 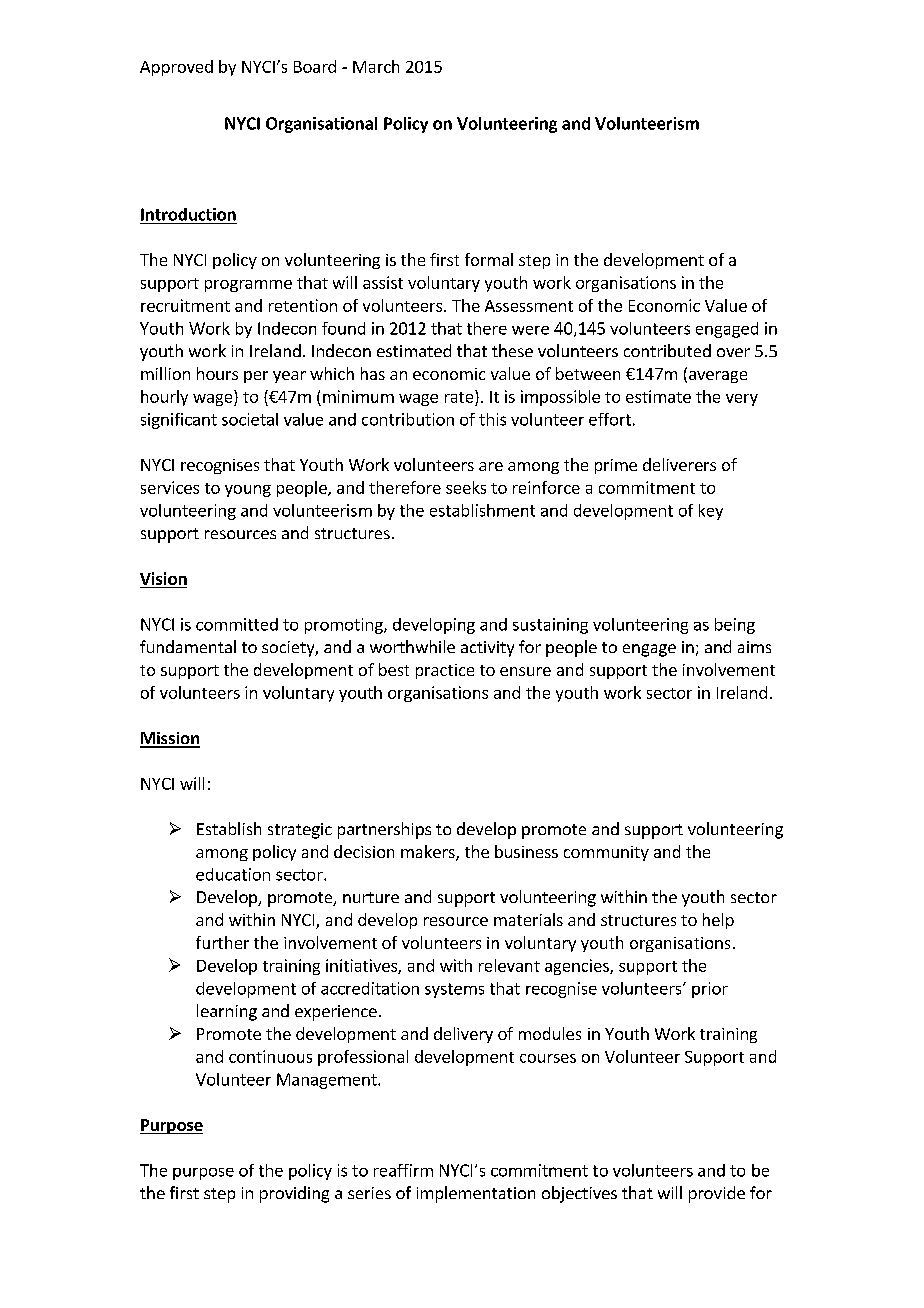 What do you see at coordinates (489, 259) in the image?
I see `formal` at bounding box center [489, 259].
